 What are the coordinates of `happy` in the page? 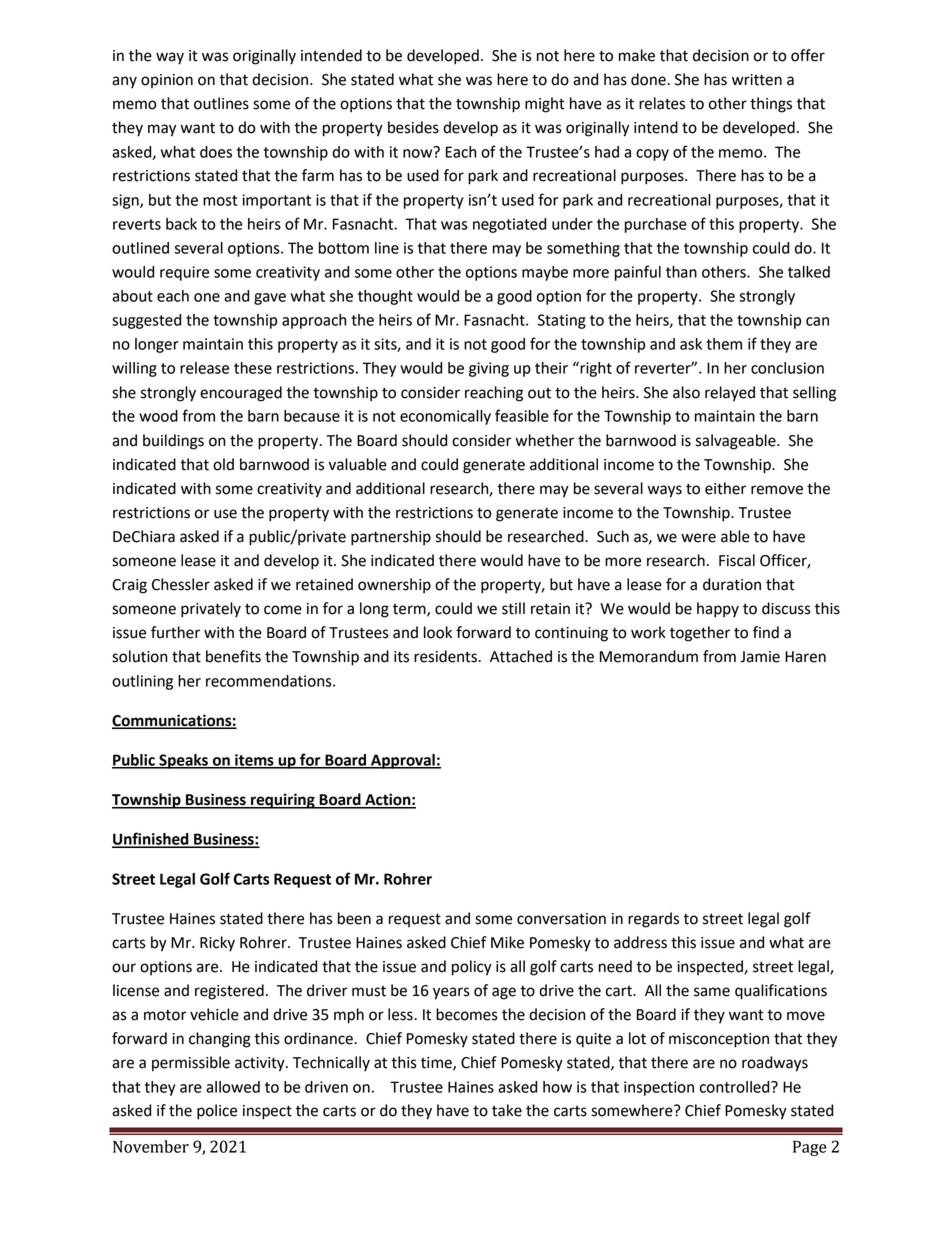 It's located at (718, 610).
